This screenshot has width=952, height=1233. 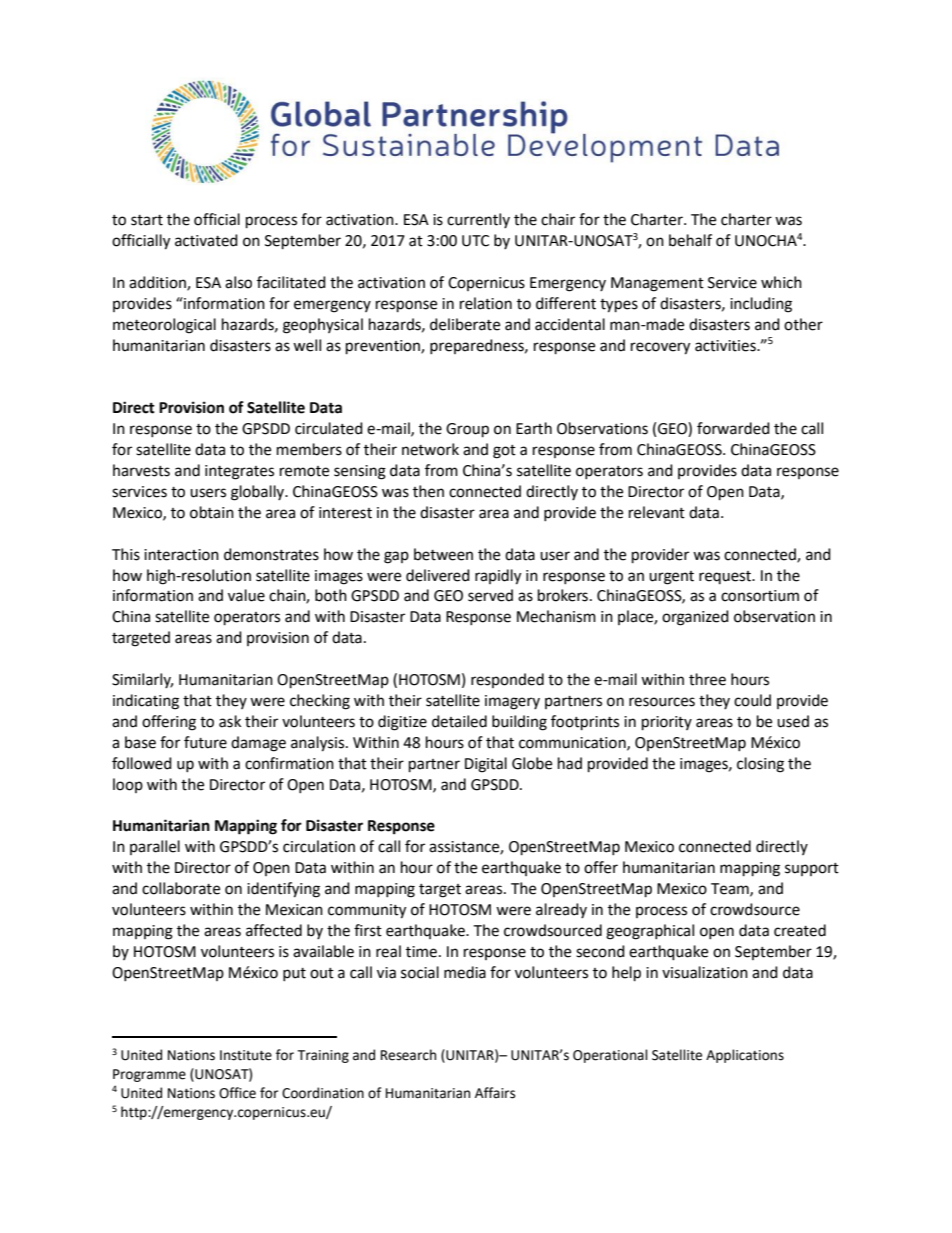 I want to click on future, so click(x=205, y=742).
